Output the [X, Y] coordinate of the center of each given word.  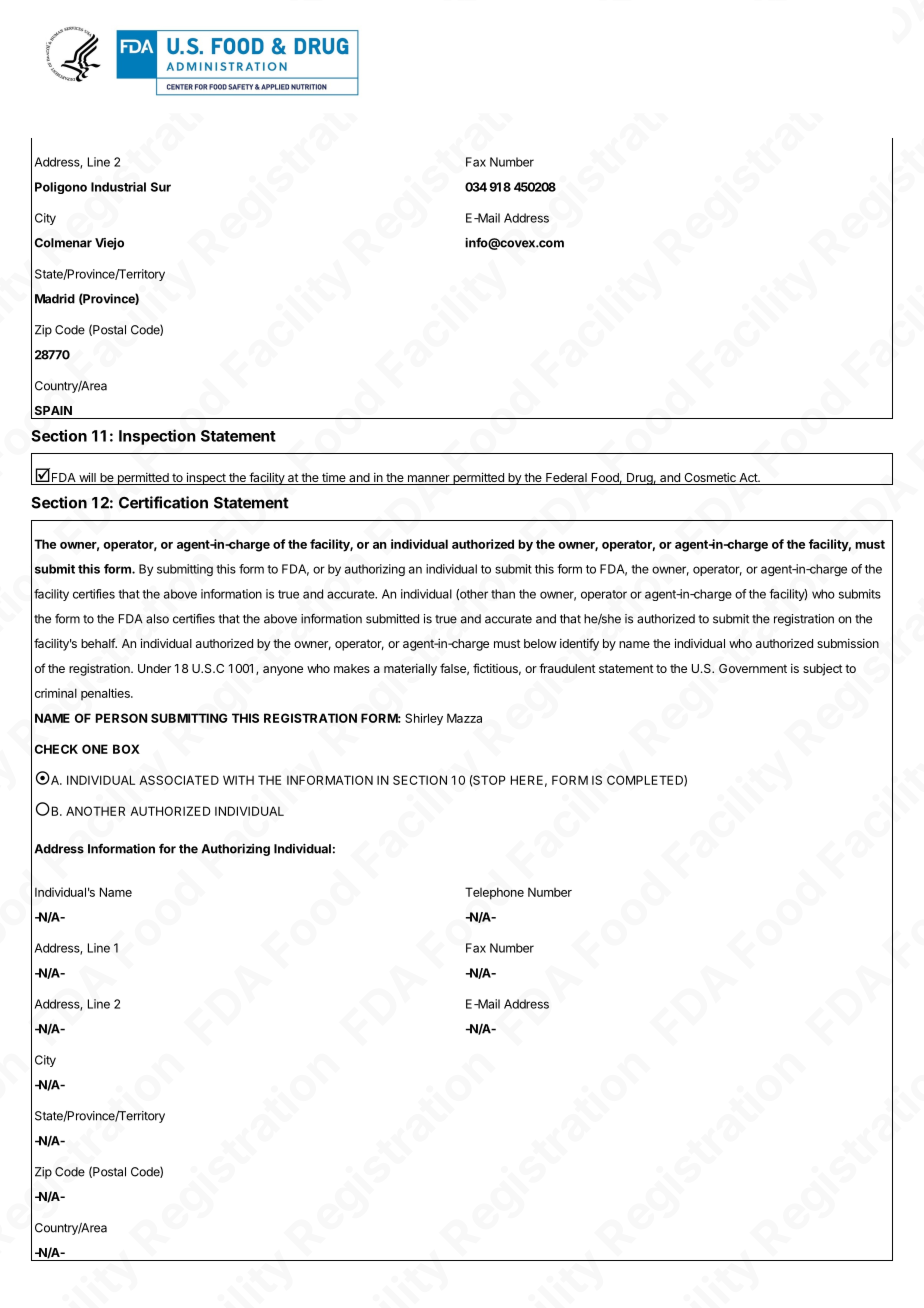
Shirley [424, 719]
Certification [163, 502]
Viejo [109, 244]
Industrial [118, 187]
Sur [161, 187]
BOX [126, 749]
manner [428, 480]
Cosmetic [710, 478]
